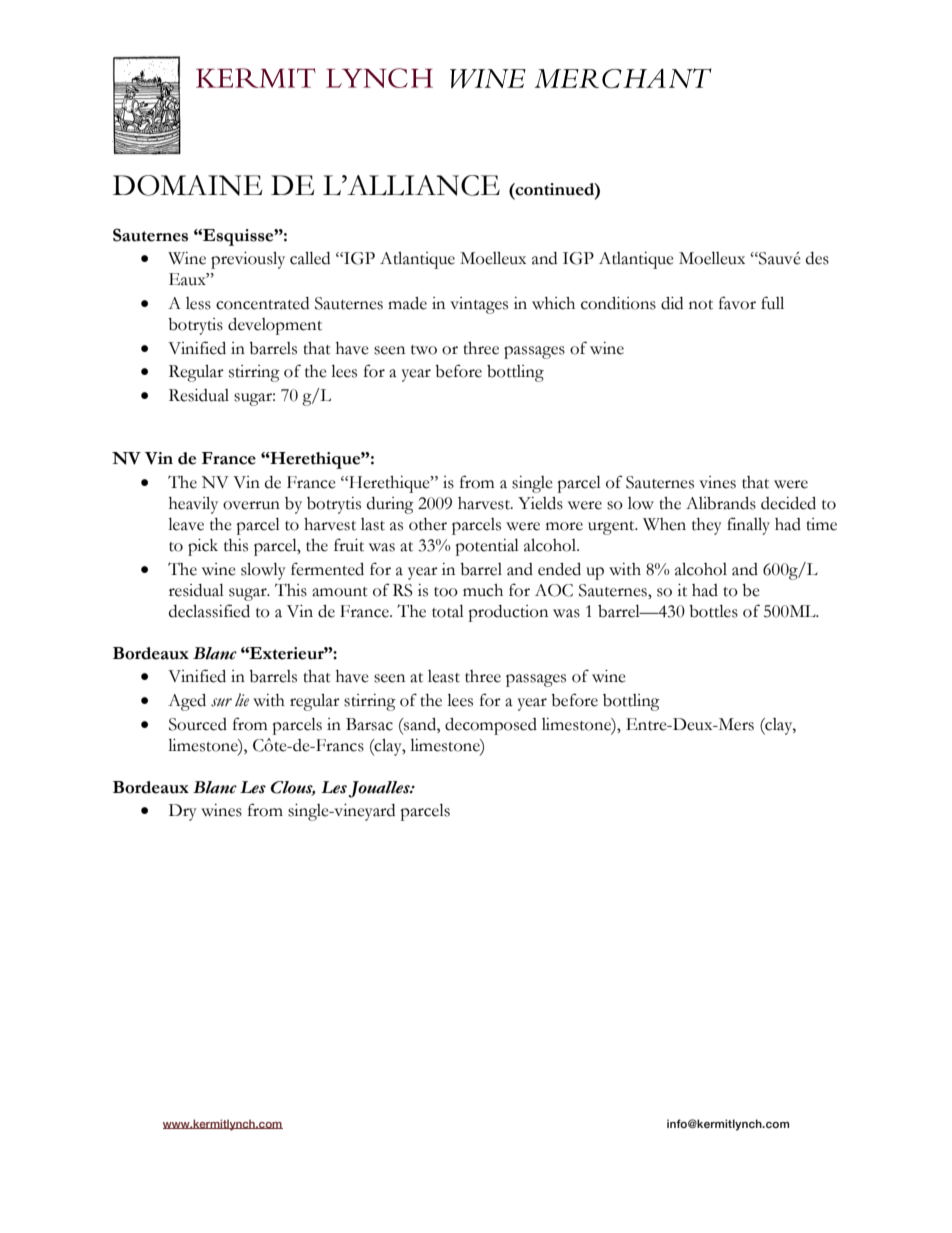 Image resolution: width=952 pixels, height=1233 pixels. What do you see at coordinates (713, 611) in the screenshot?
I see `bottles` at bounding box center [713, 611].
